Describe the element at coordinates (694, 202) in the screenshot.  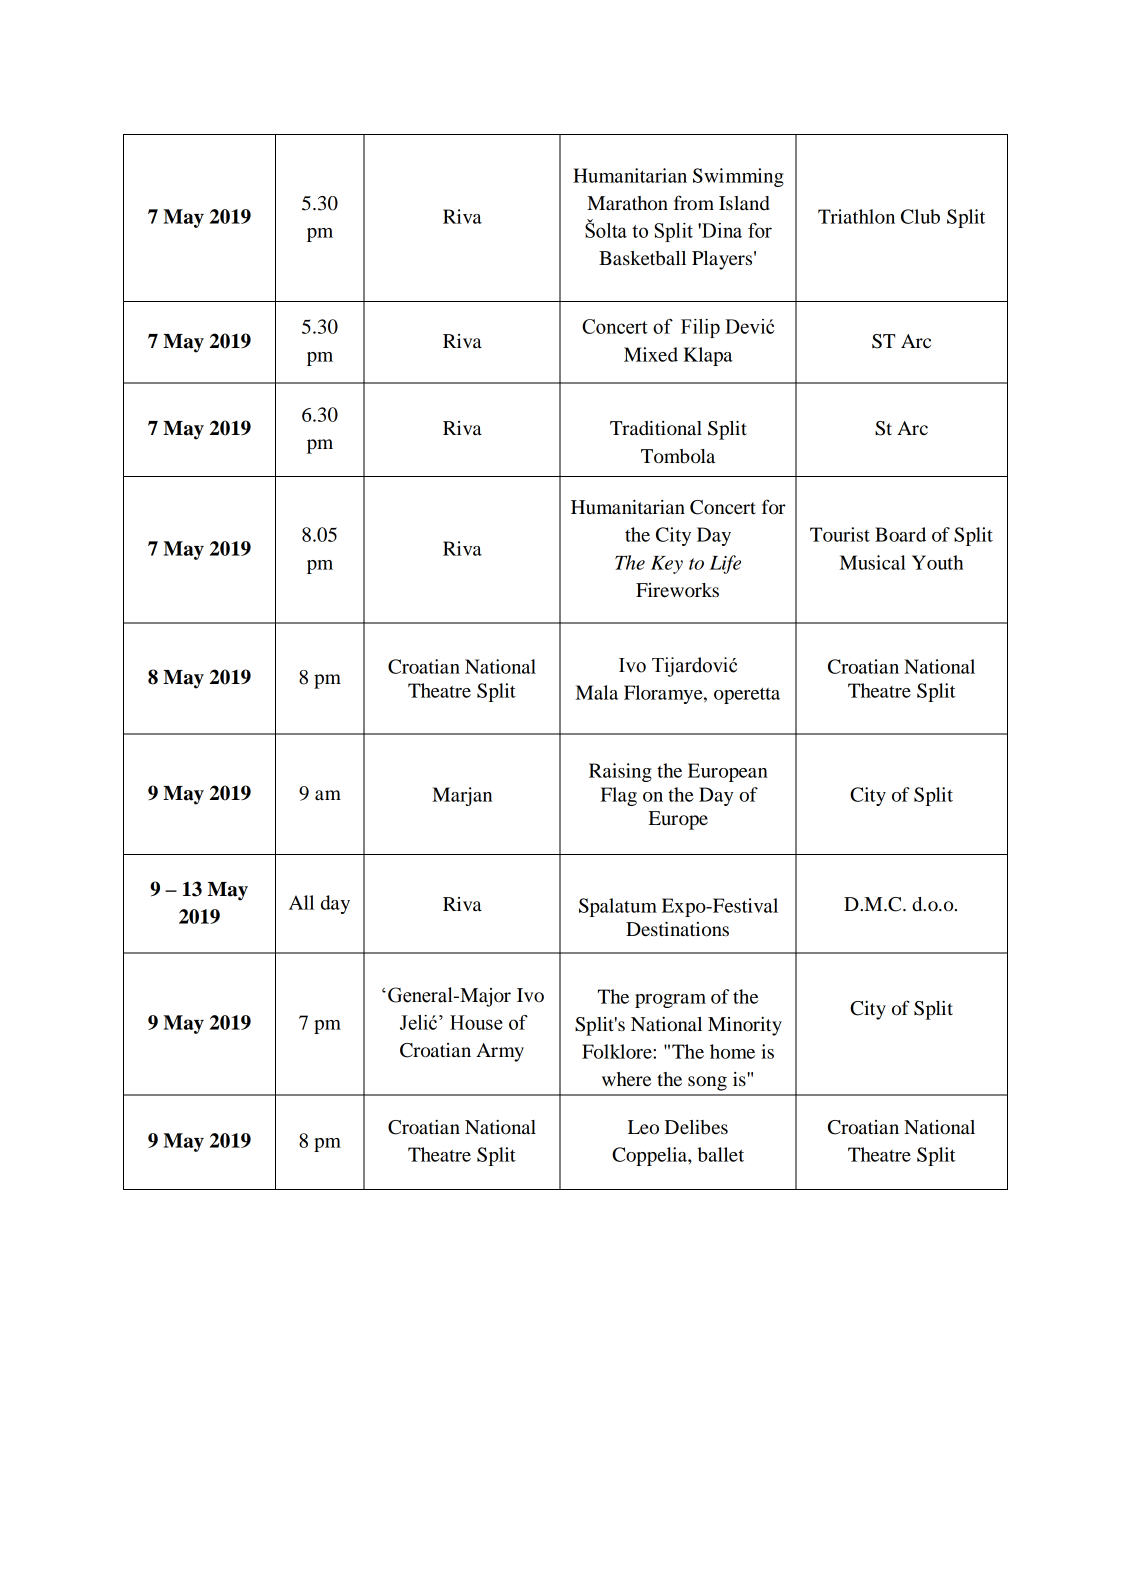
I see `from` at that location.
